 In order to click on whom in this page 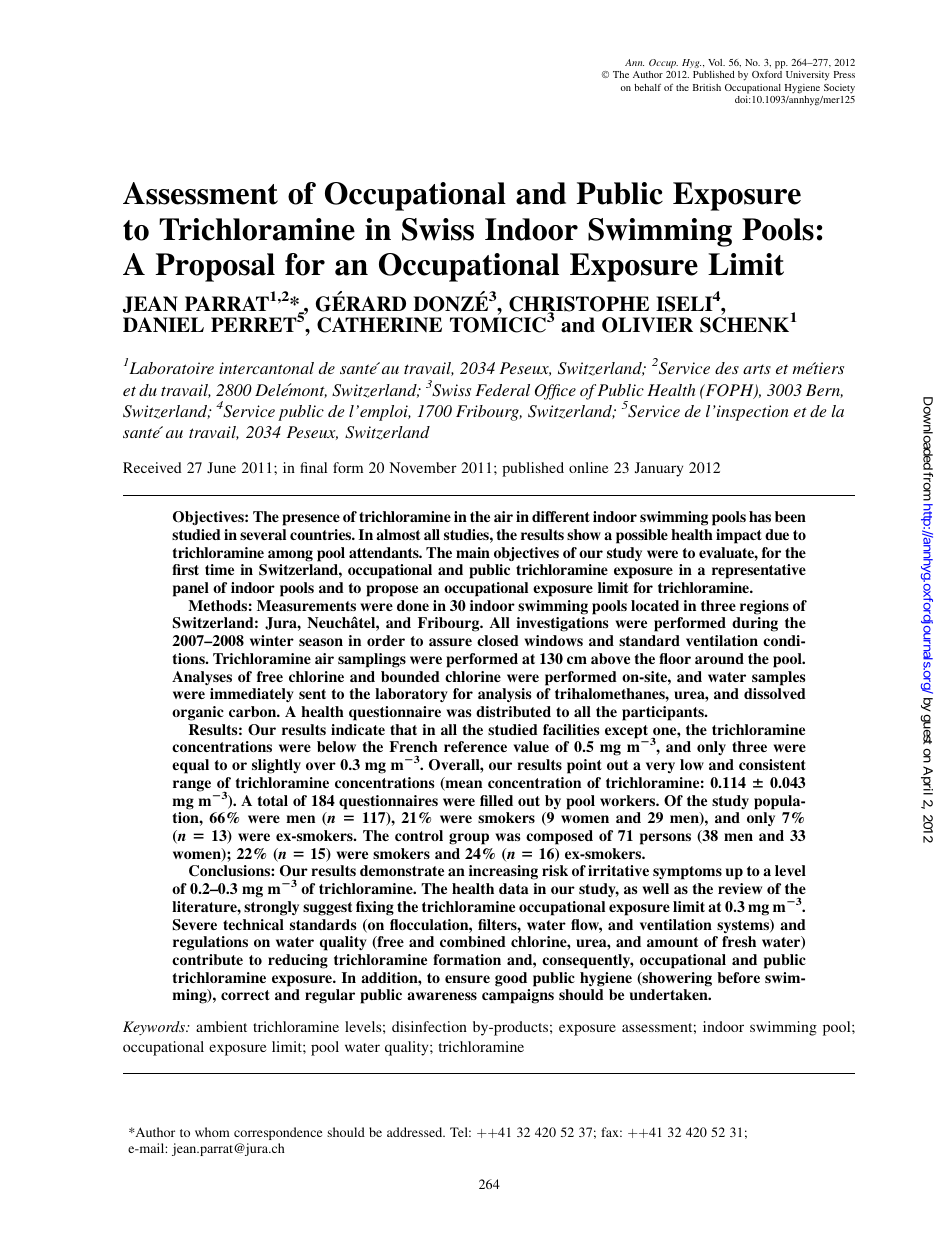, I will do `click(212, 1132)`.
